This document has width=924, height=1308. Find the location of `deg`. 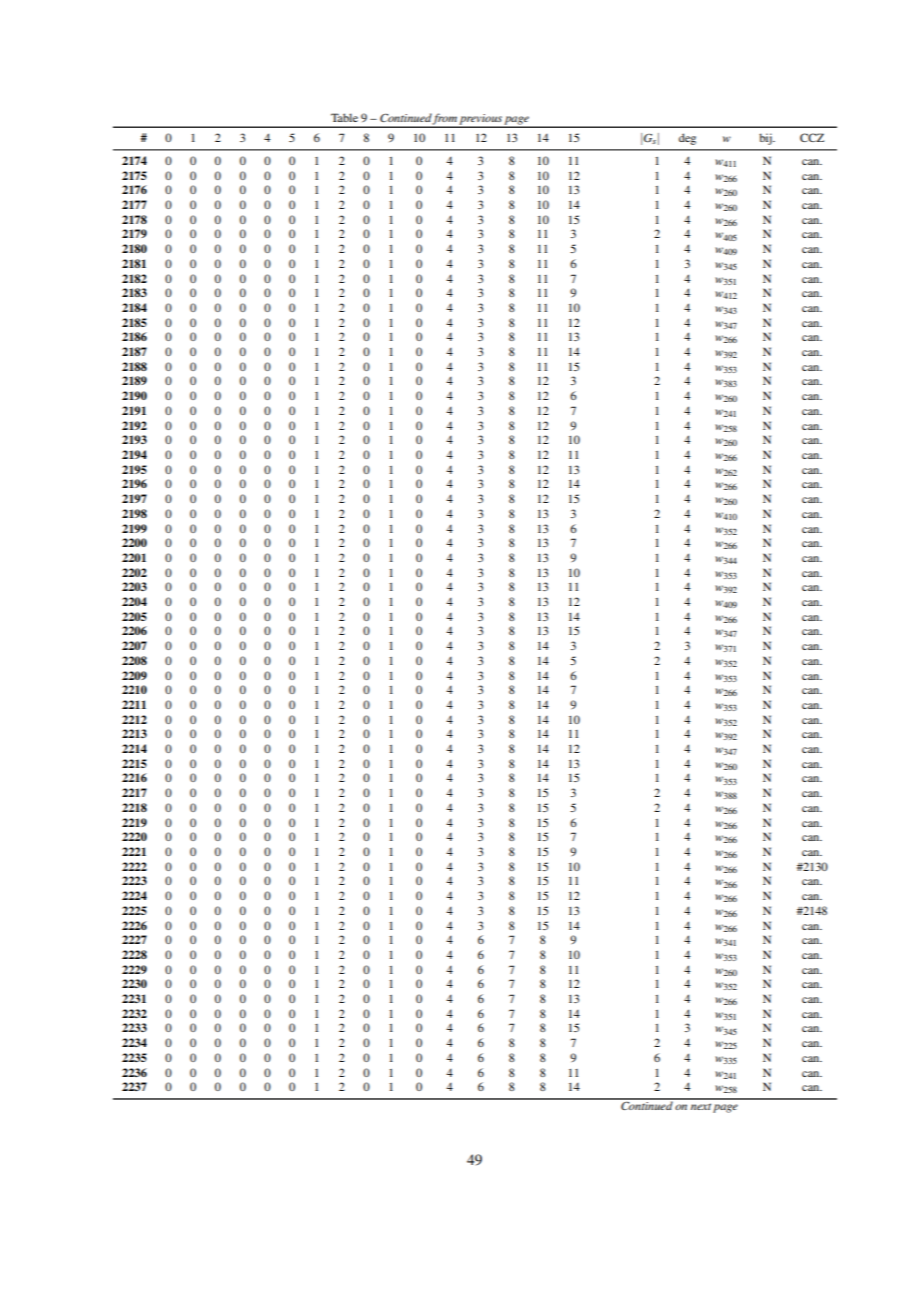

deg is located at coordinates (687, 139).
